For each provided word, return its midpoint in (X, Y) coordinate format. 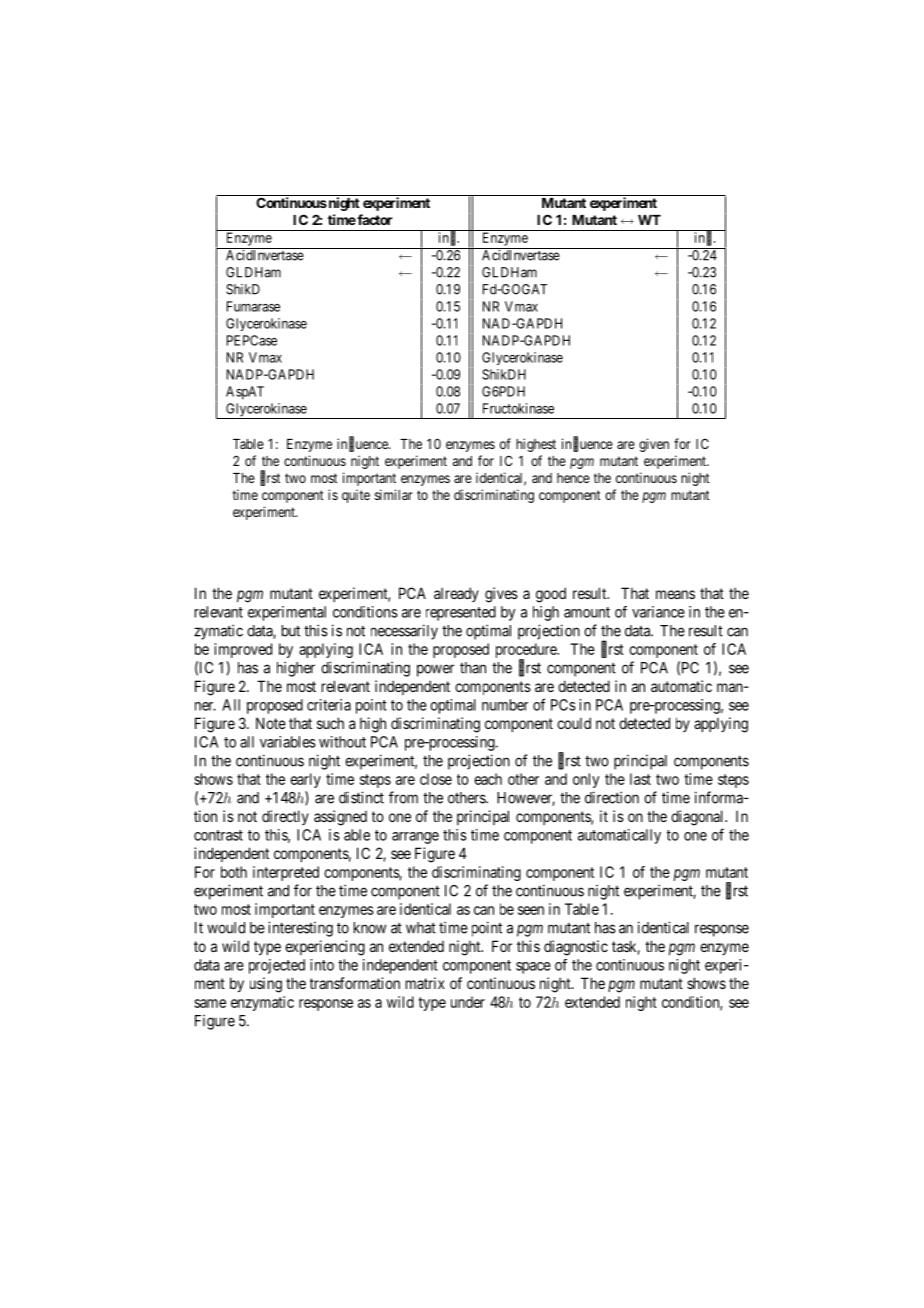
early (305, 780)
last (640, 779)
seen (531, 910)
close (436, 779)
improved (243, 650)
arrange (415, 838)
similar (394, 494)
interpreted (286, 873)
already (456, 594)
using (266, 985)
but (291, 631)
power (435, 670)
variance (658, 612)
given (654, 445)
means (675, 594)
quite (356, 496)
